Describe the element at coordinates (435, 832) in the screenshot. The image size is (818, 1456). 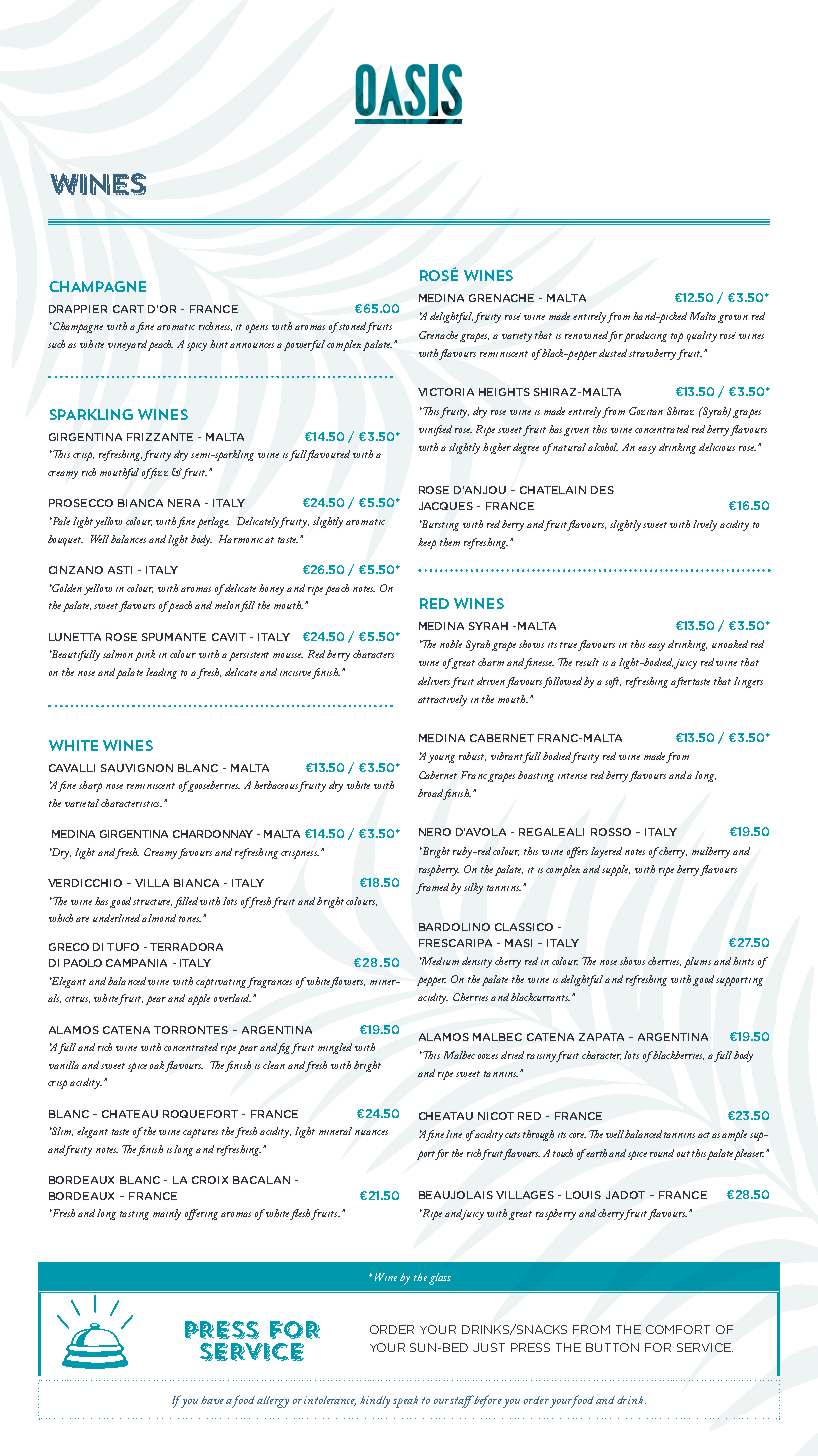
I see `NERO` at that location.
